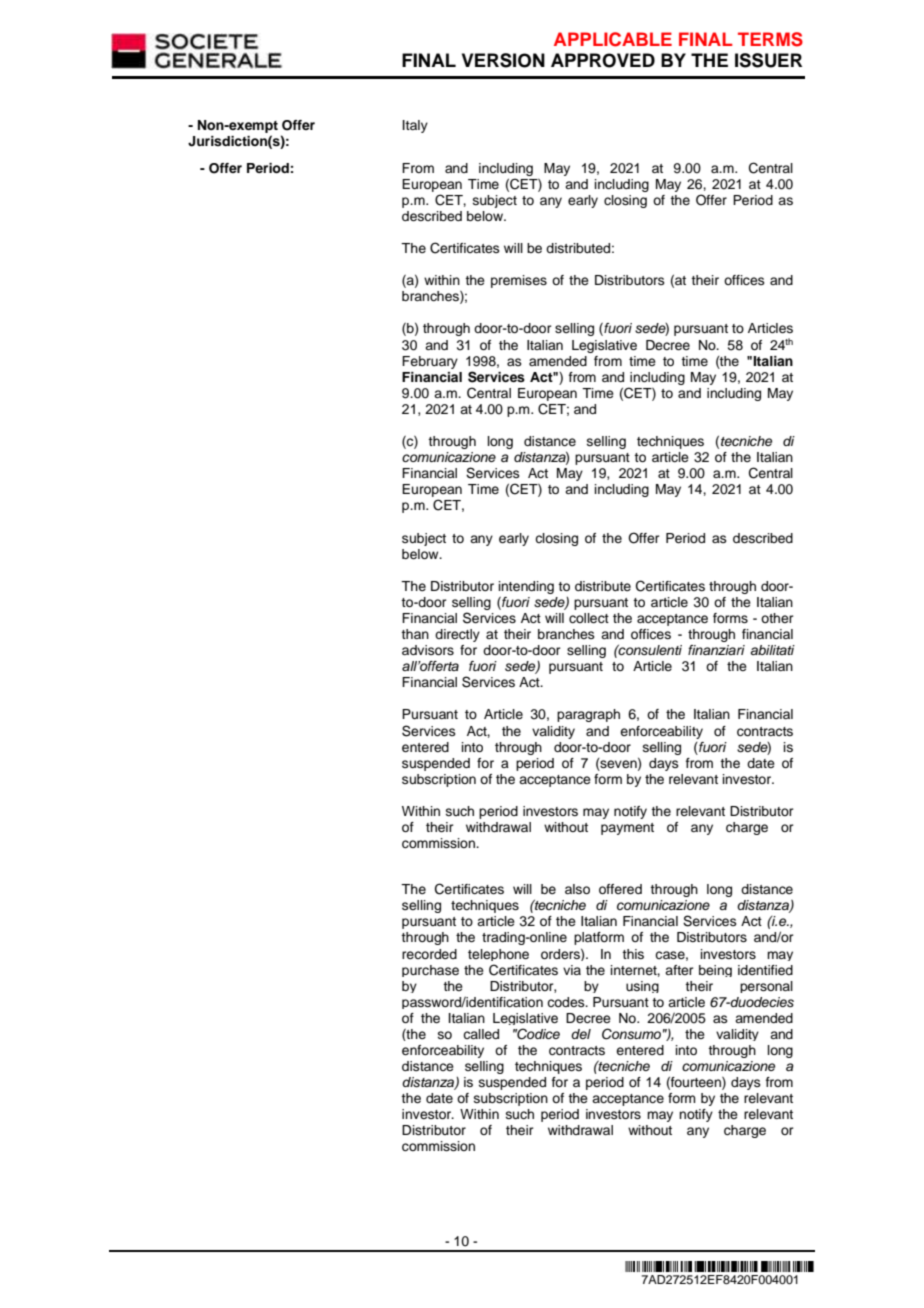 The height and width of the image is (1308, 924). Describe the element at coordinates (777, 618) in the image. I see `other` at that location.
